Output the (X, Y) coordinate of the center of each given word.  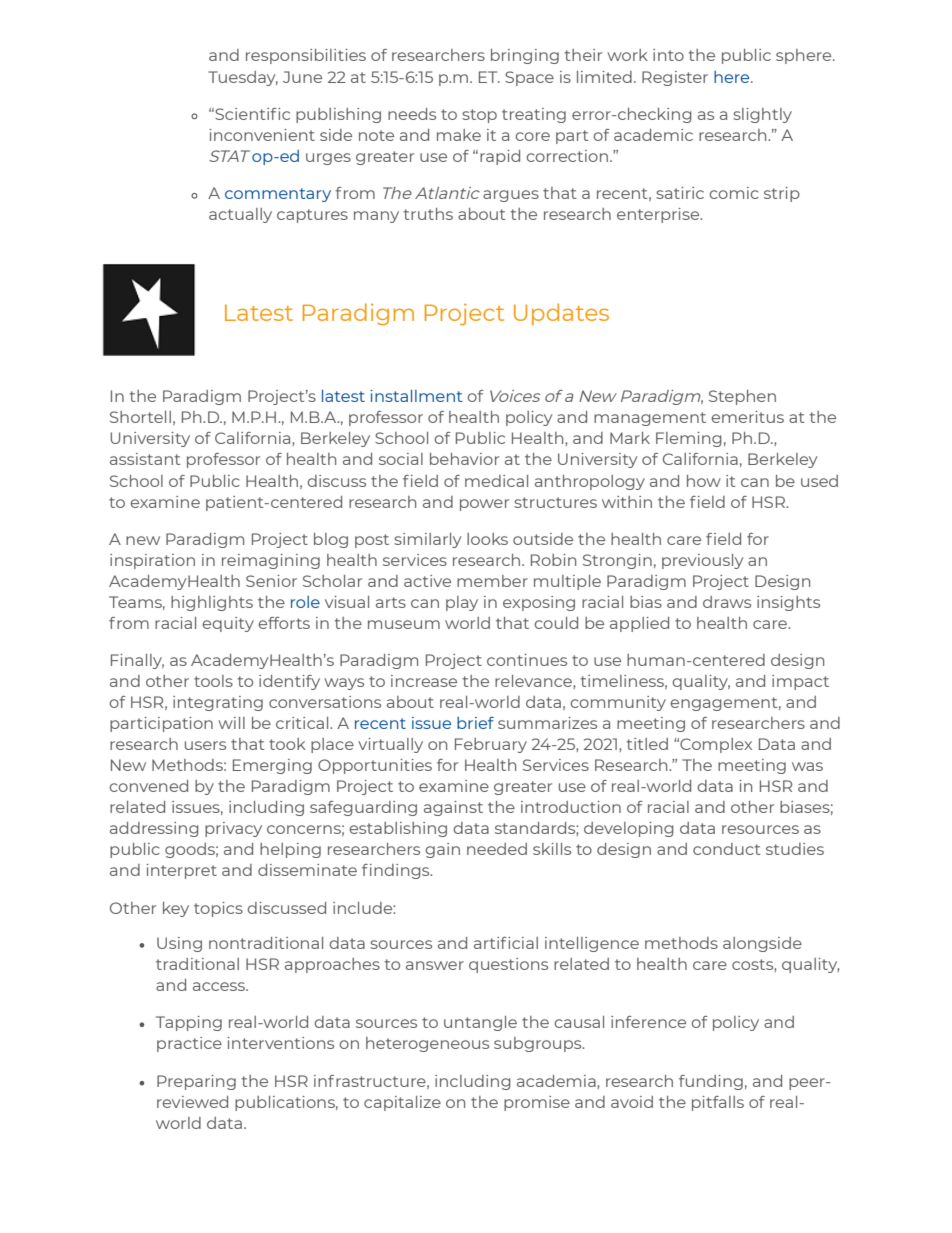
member (492, 581)
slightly (762, 115)
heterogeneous (427, 1044)
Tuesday (243, 78)
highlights (212, 603)
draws (727, 602)
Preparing (196, 1082)
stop (479, 116)
